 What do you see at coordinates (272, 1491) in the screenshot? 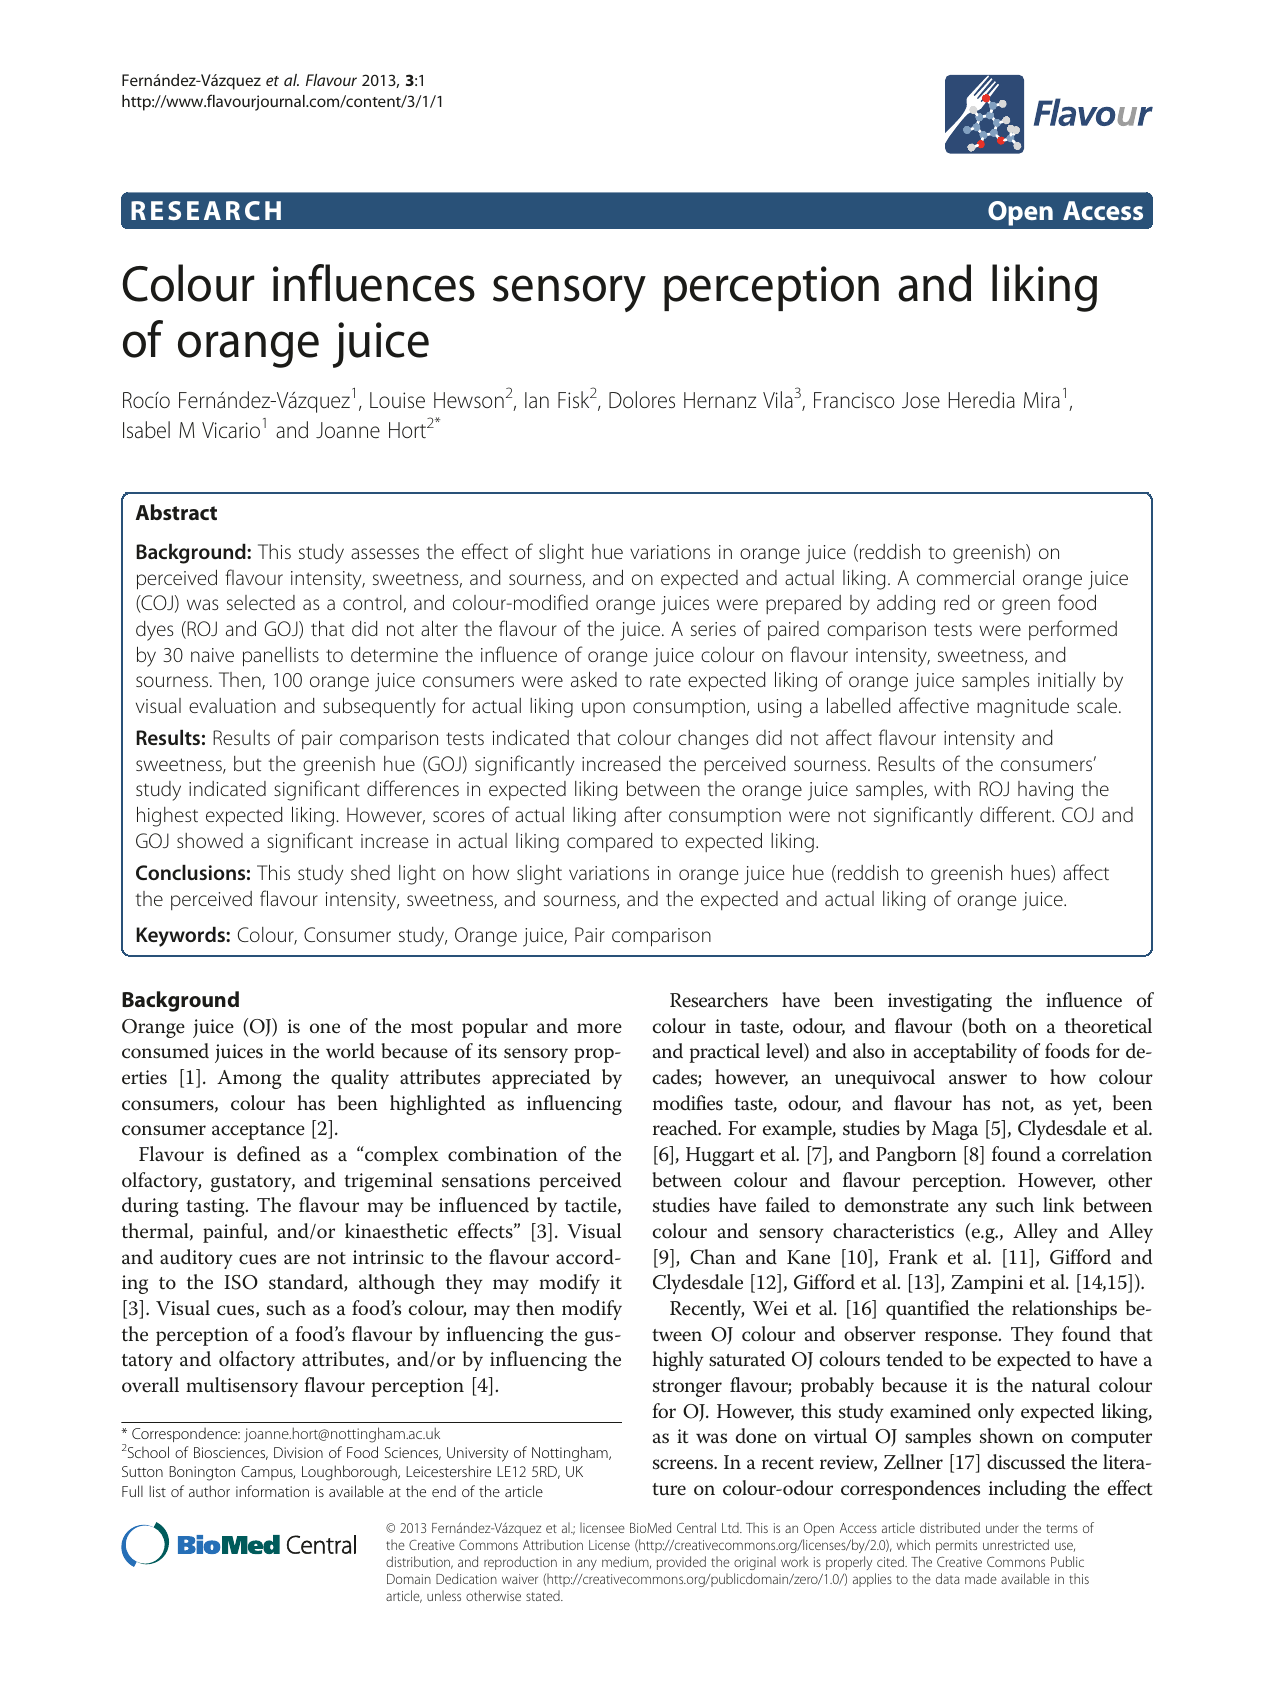
I see `information` at bounding box center [272, 1491].
